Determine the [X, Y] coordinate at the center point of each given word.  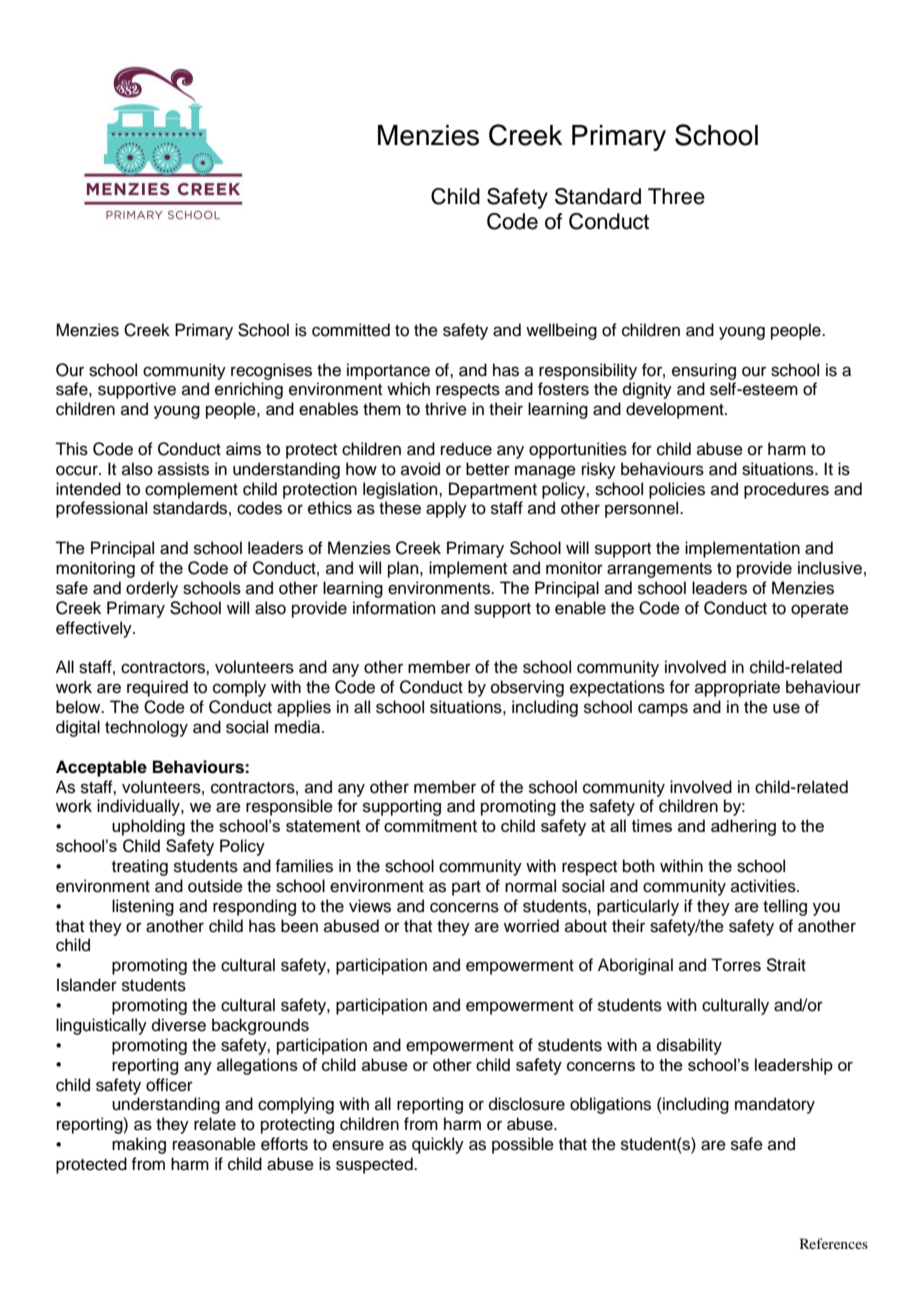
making [139, 1145]
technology [146, 728]
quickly [438, 1145]
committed [351, 330]
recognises [271, 371]
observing [527, 688]
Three [676, 196]
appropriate [737, 688]
